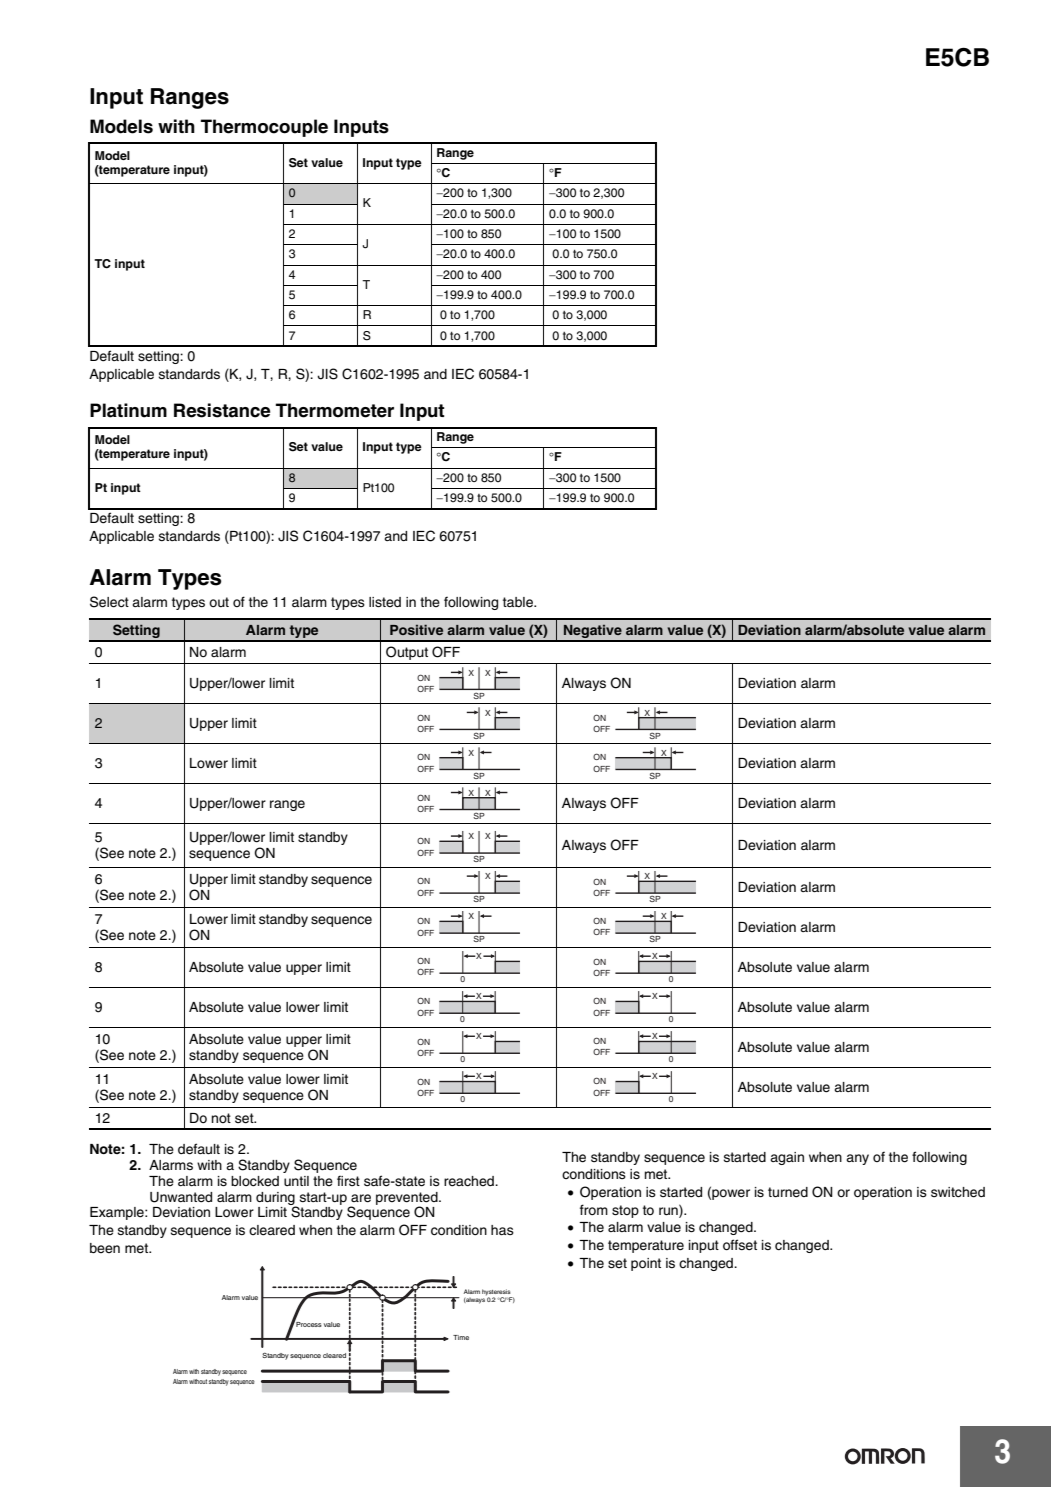 The image size is (1051, 1487). What do you see at coordinates (470, 1181) in the screenshot?
I see `reached` at bounding box center [470, 1181].
